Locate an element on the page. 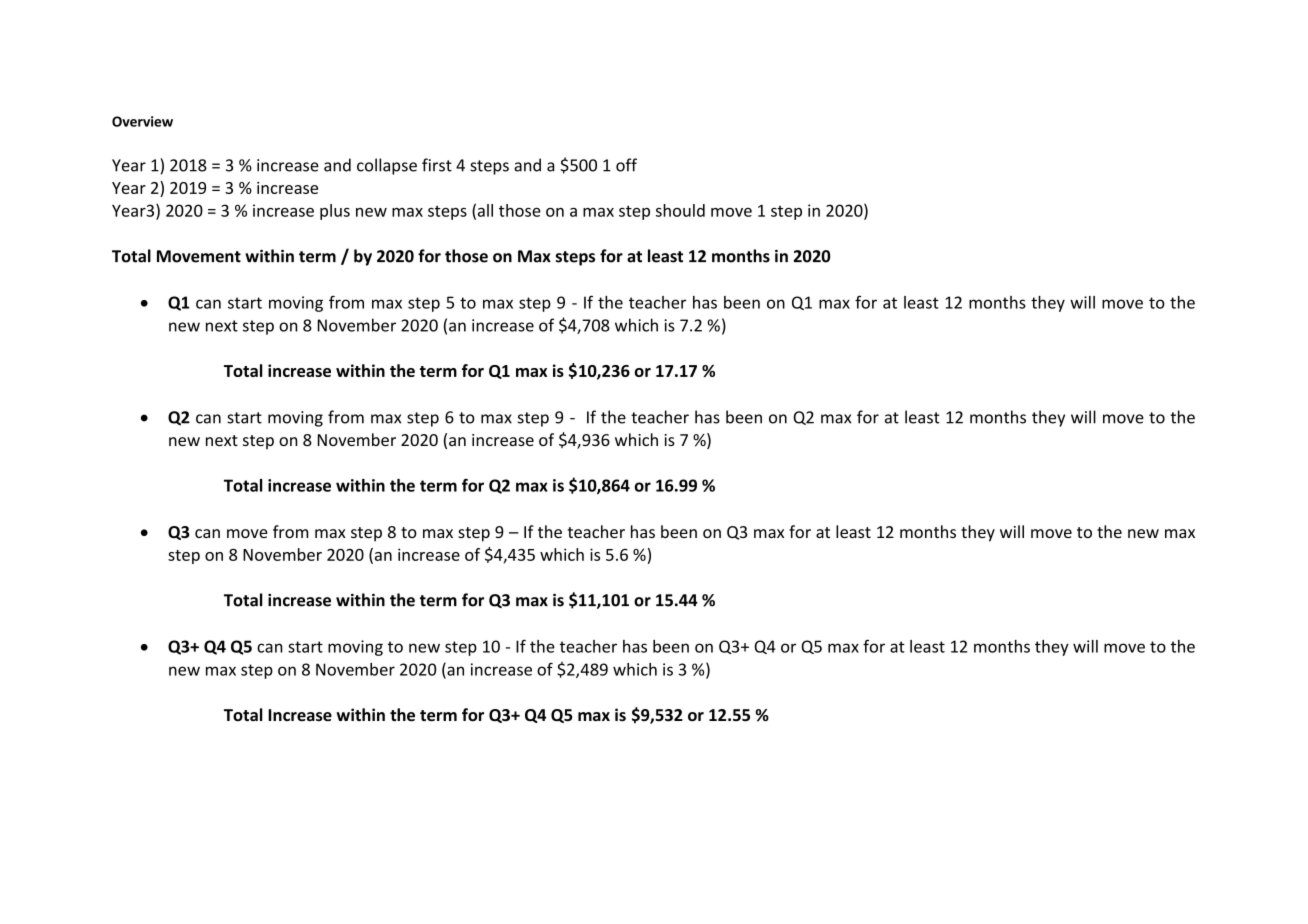  Overview is located at coordinates (142, 121).
